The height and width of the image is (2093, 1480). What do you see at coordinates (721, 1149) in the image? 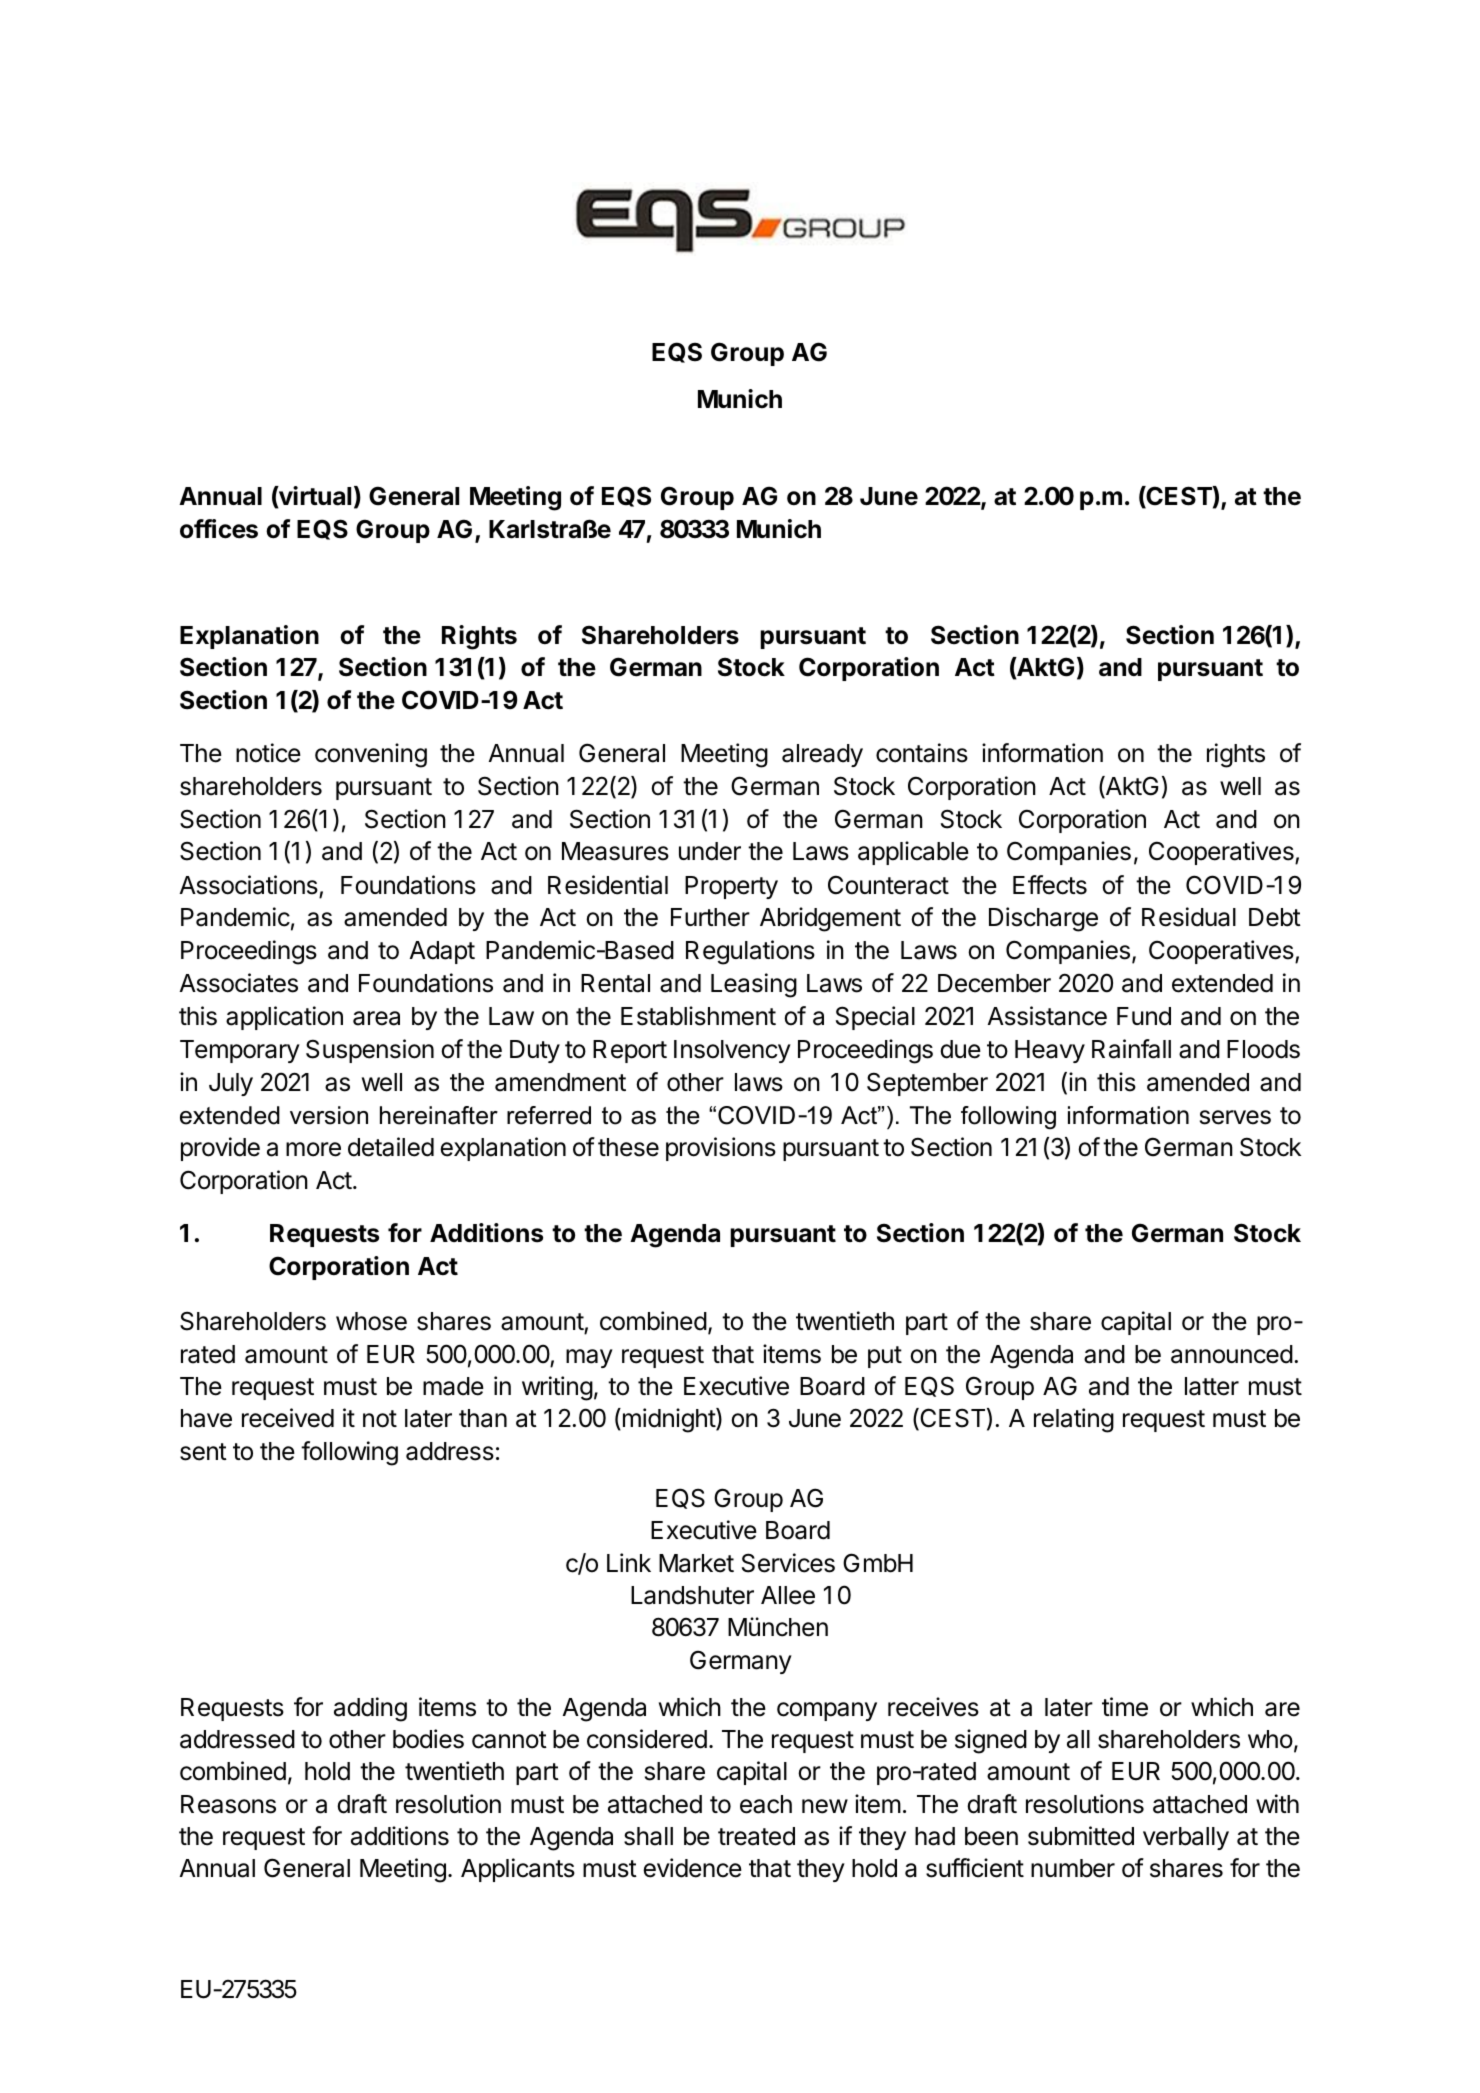
I see `provisions` at bounding box center [721, 1149].
